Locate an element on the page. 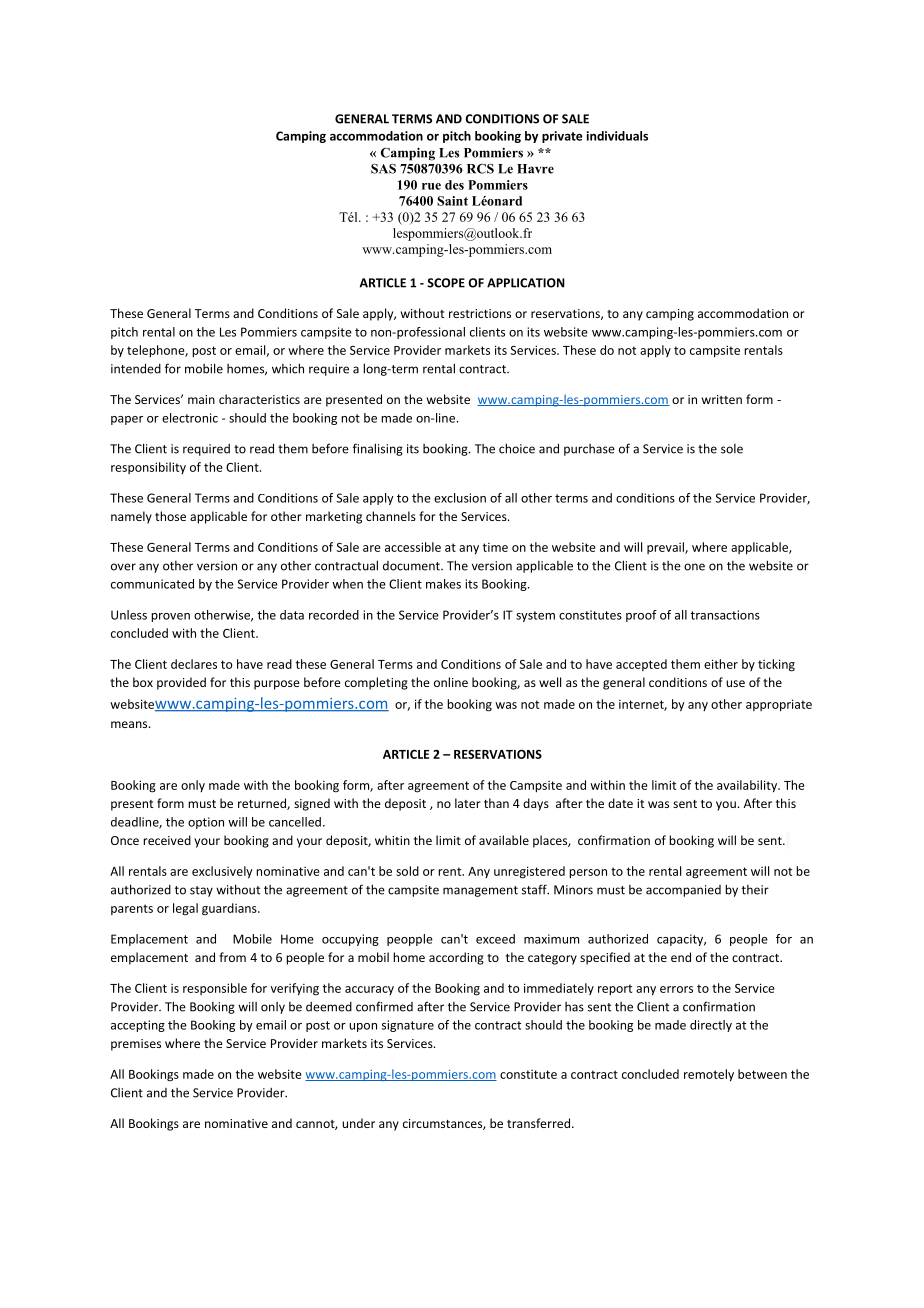  sold is located at coordinates (407, 871).
